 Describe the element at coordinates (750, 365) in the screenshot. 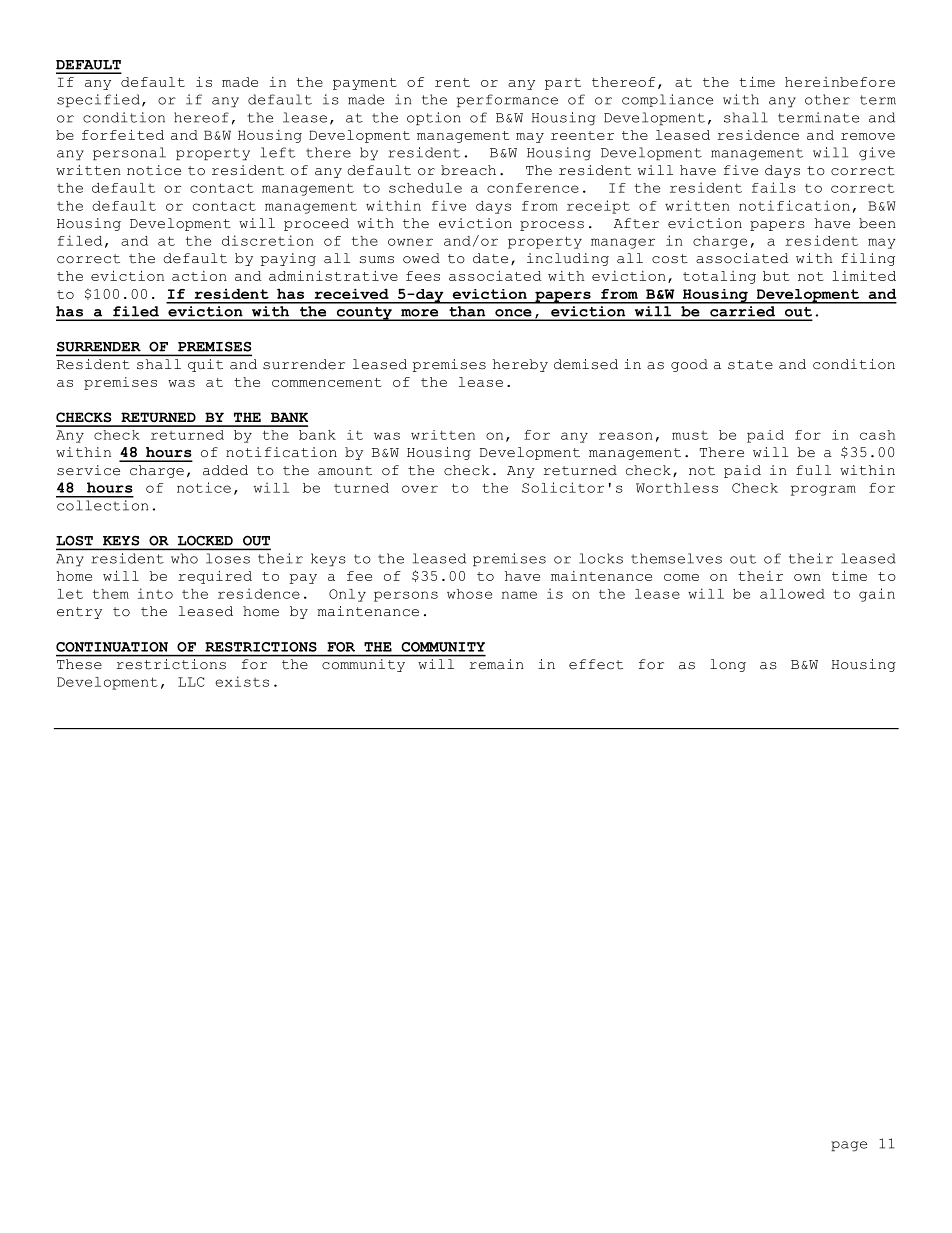

I see `state` at that location.
